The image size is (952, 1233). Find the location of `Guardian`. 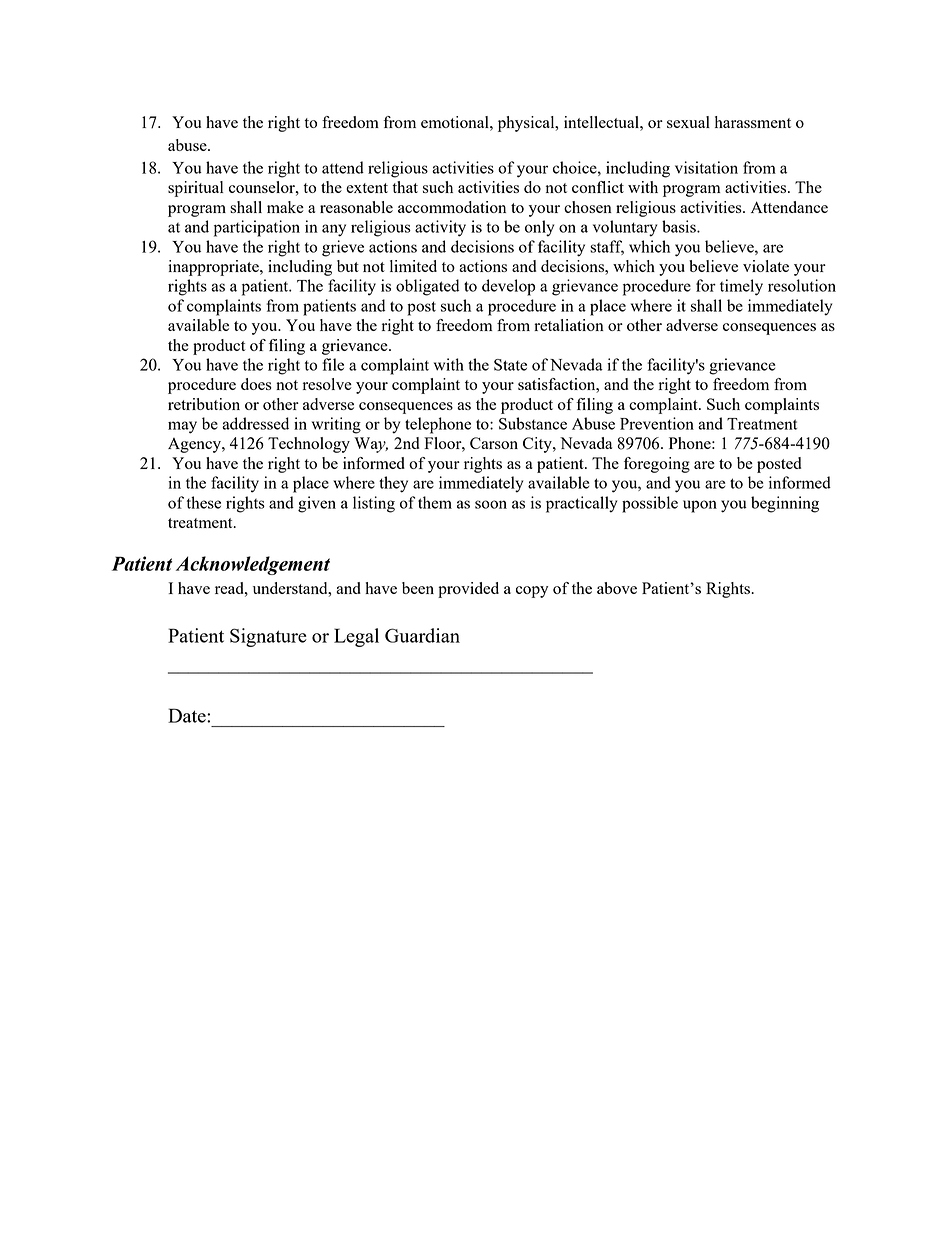

Guardian is located at coordinates (422, 635).
